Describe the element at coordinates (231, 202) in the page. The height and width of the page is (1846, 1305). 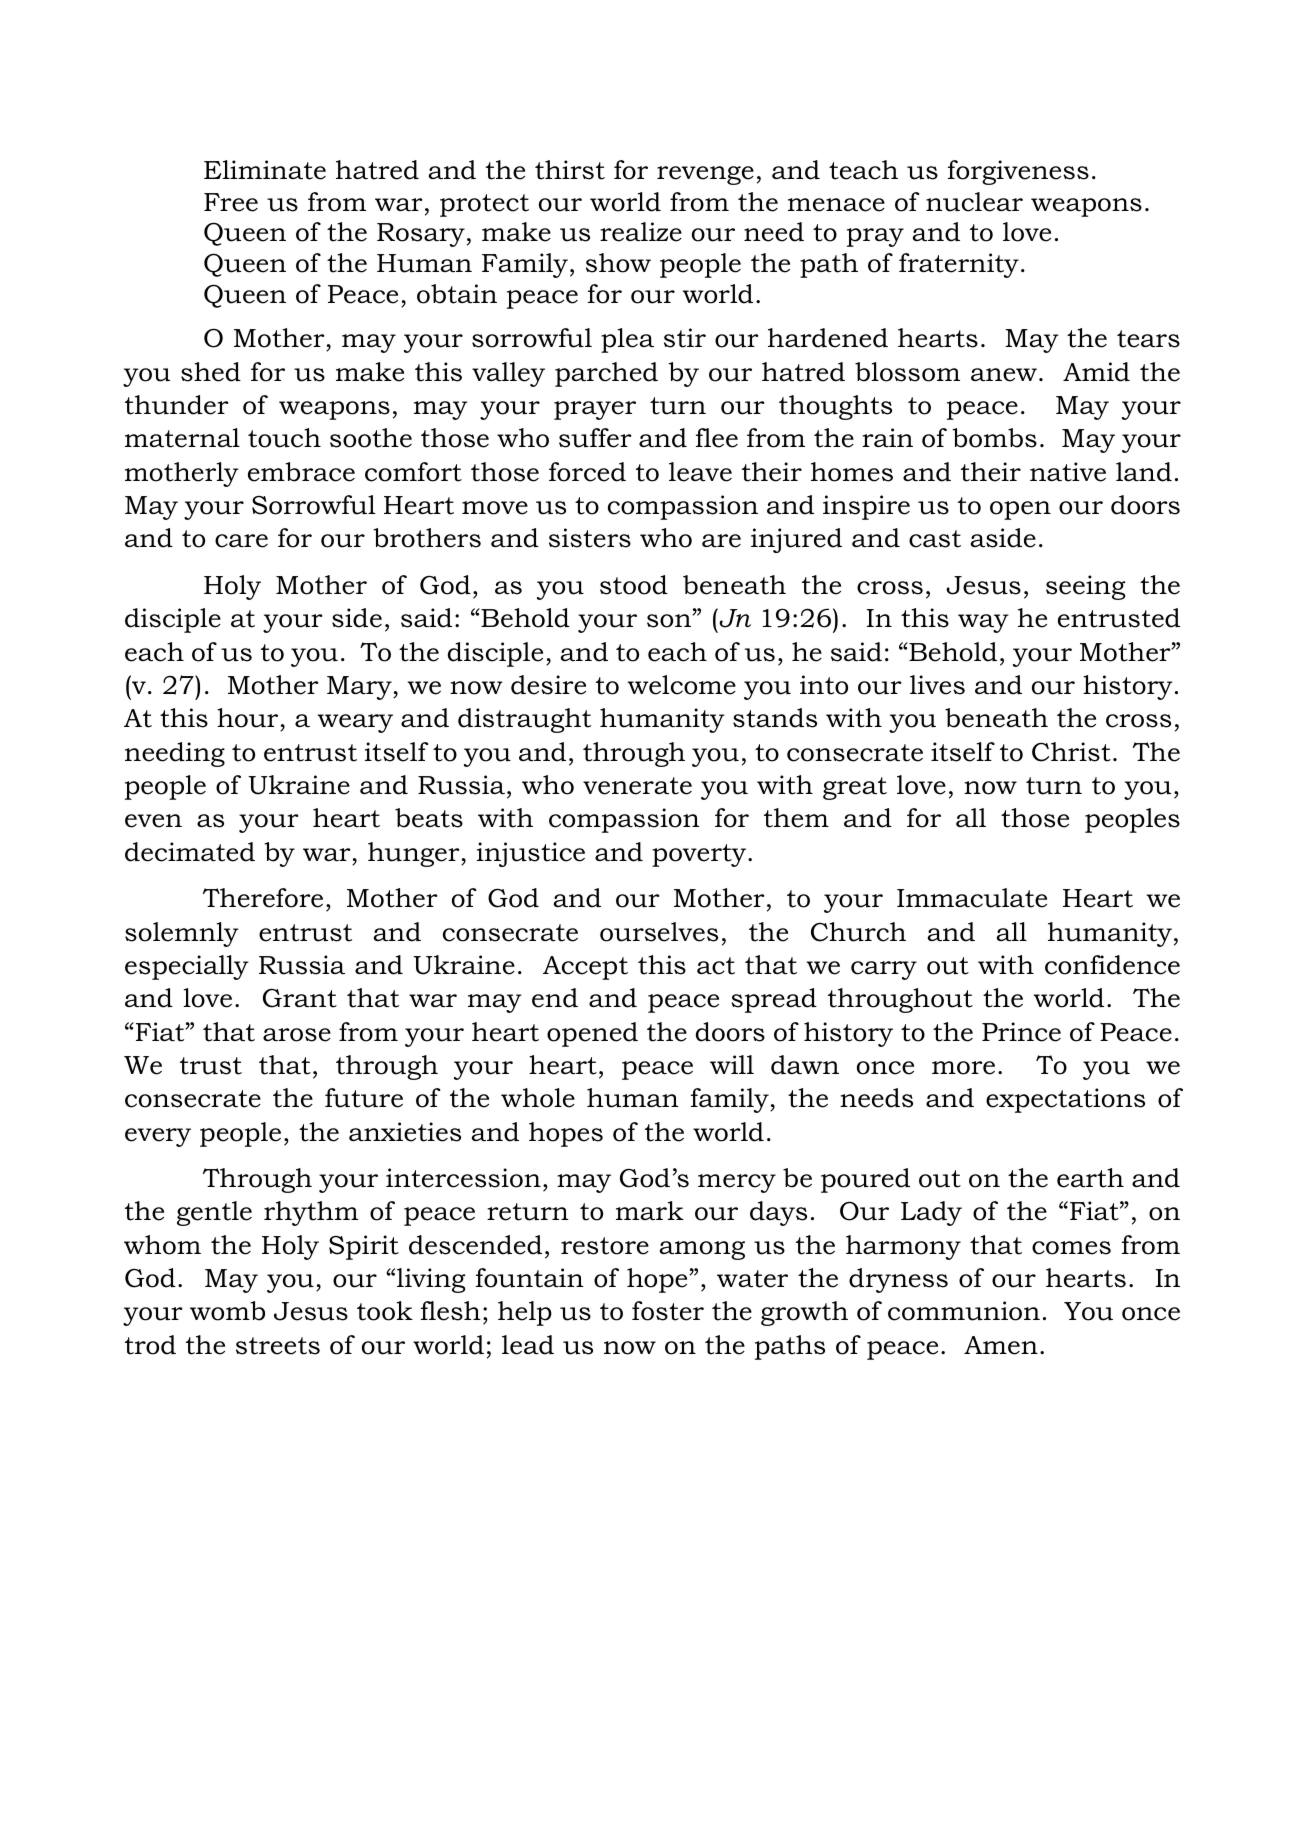
I see `Free` at that location.
